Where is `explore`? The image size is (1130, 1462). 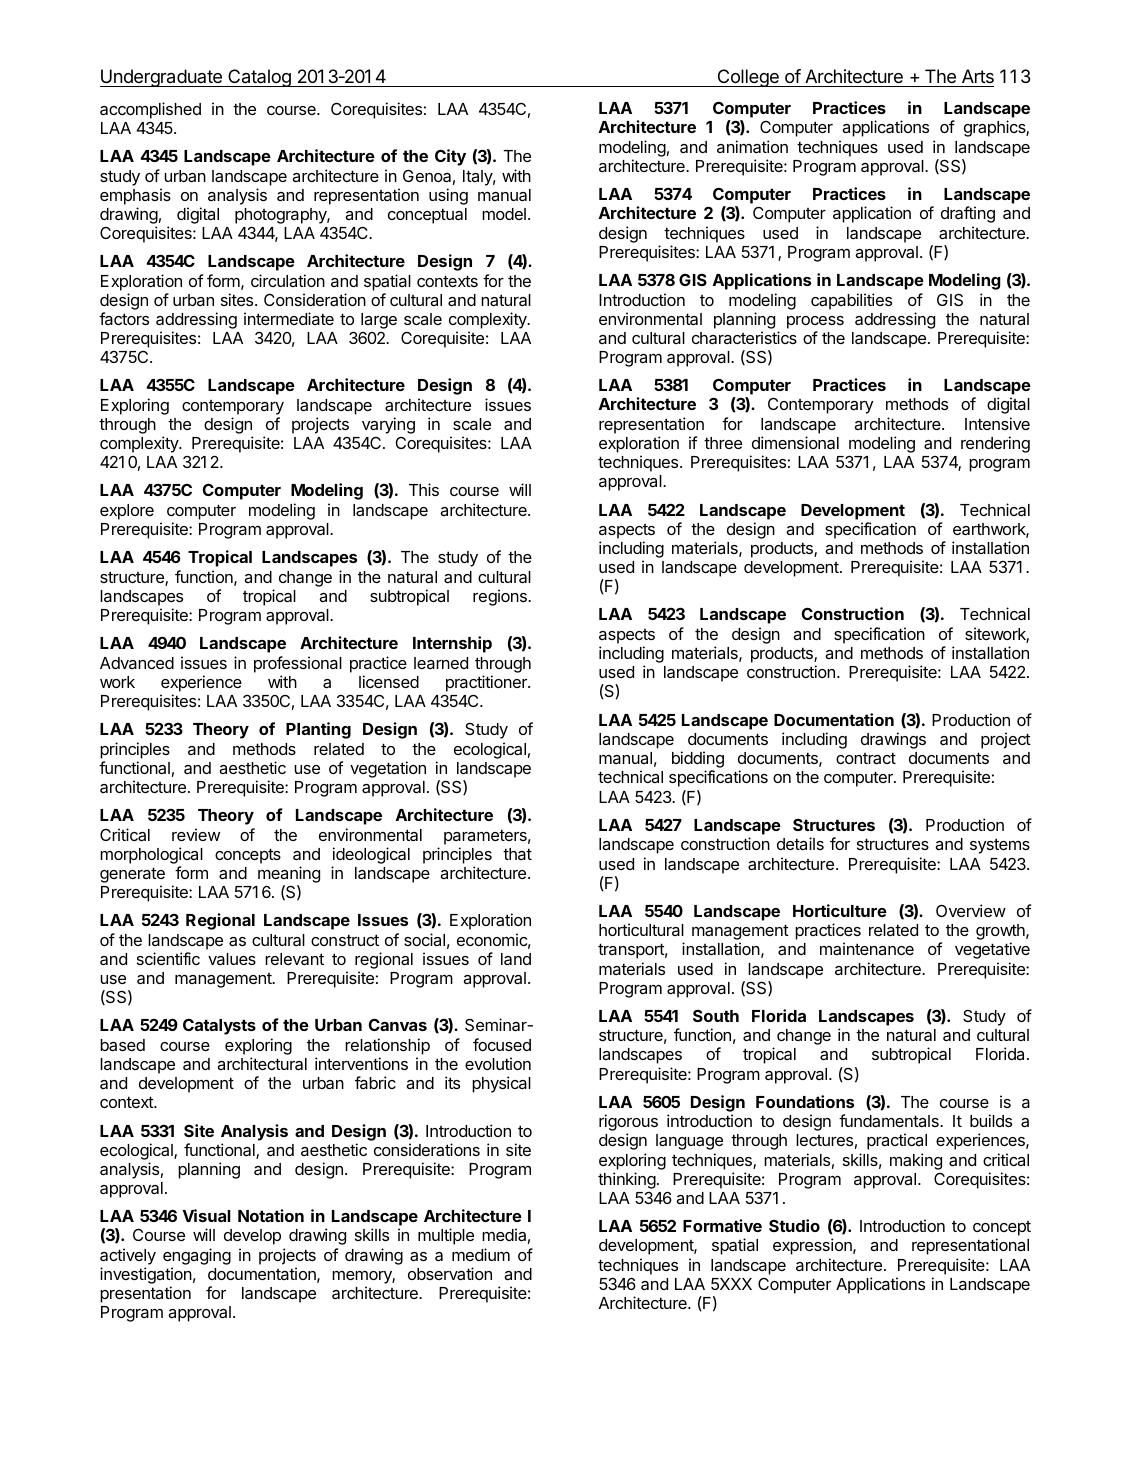 explore is located at coordinates (127, 512).
